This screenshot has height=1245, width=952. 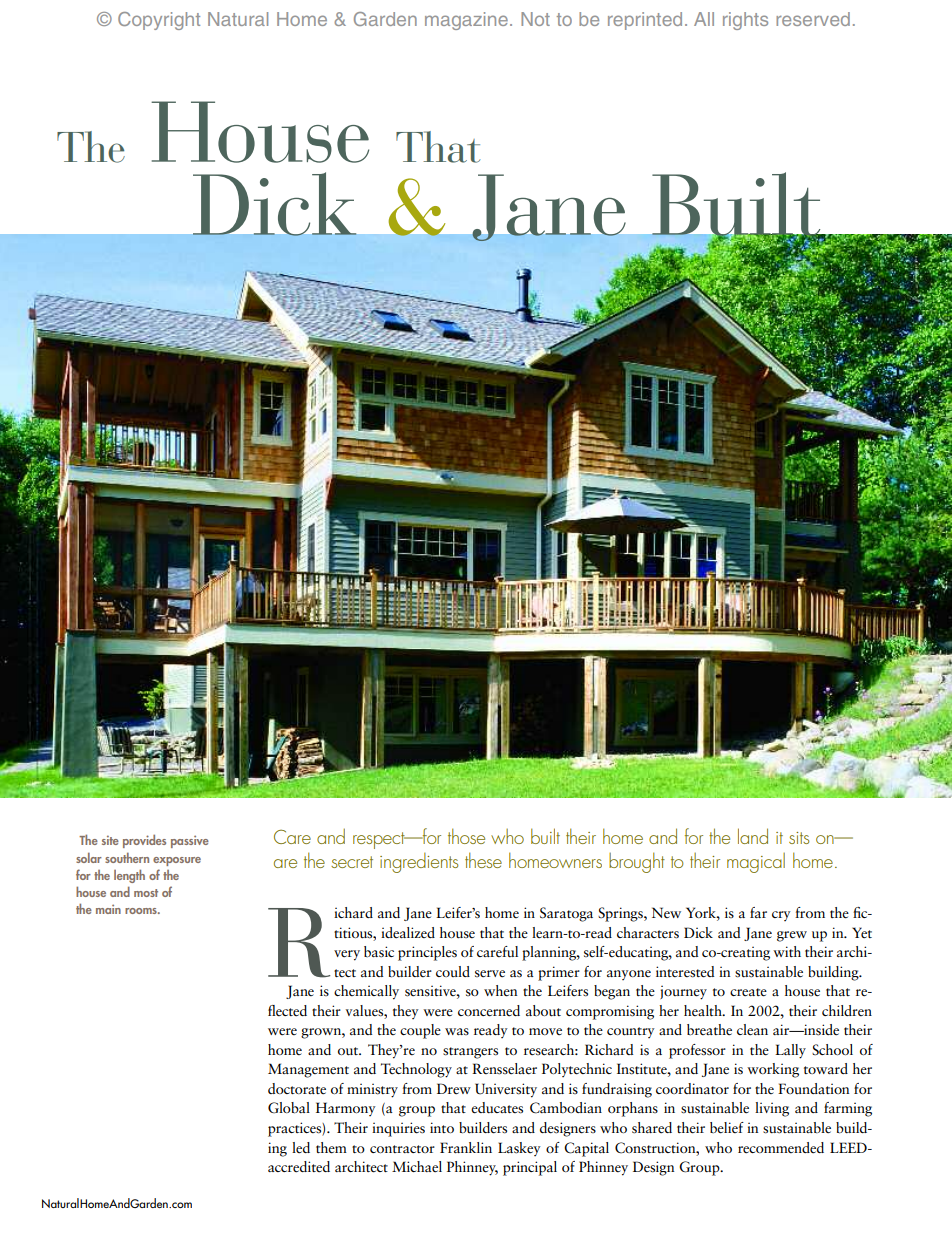 What do you see at coordinates (159, 21) in the screenshot?
I see `Copyright` at bounding box center [159, 21].
